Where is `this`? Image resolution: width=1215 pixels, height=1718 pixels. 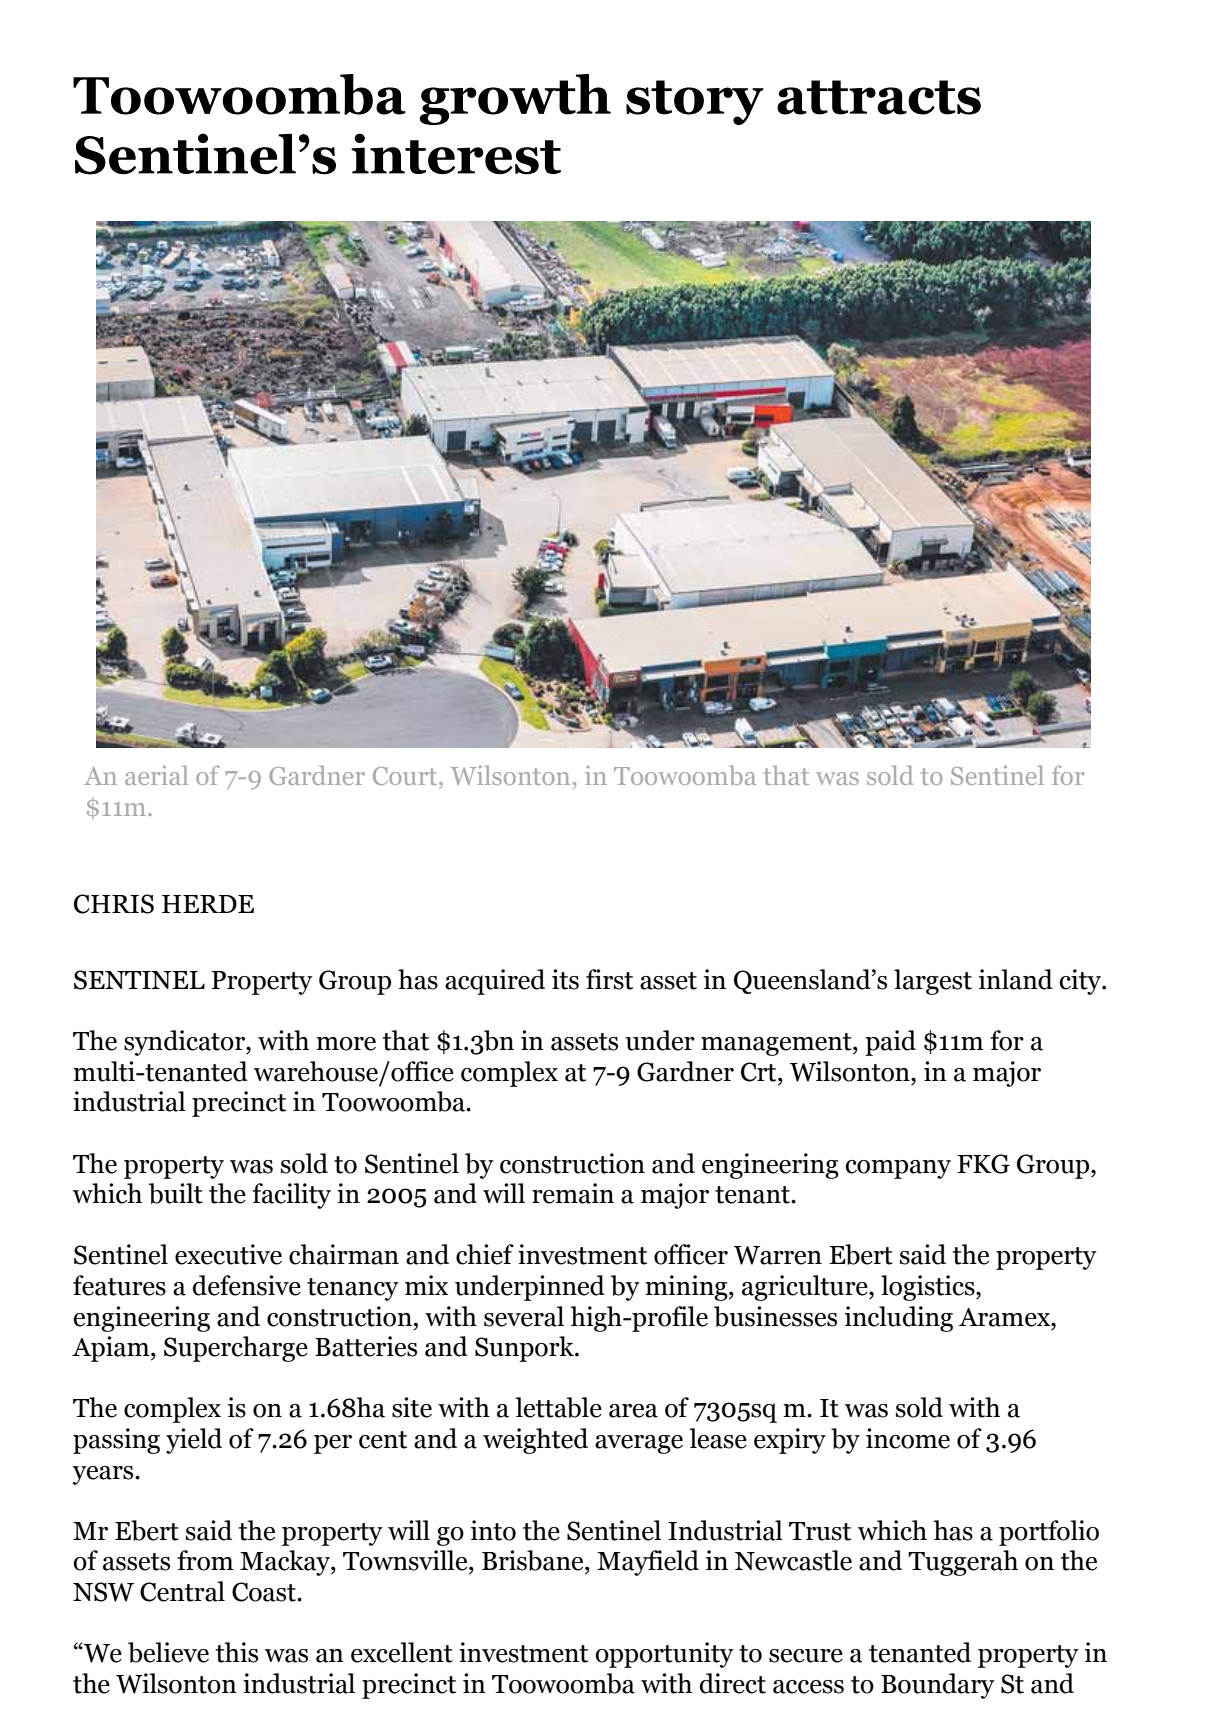 this is located at coordinates (237, 1652).
